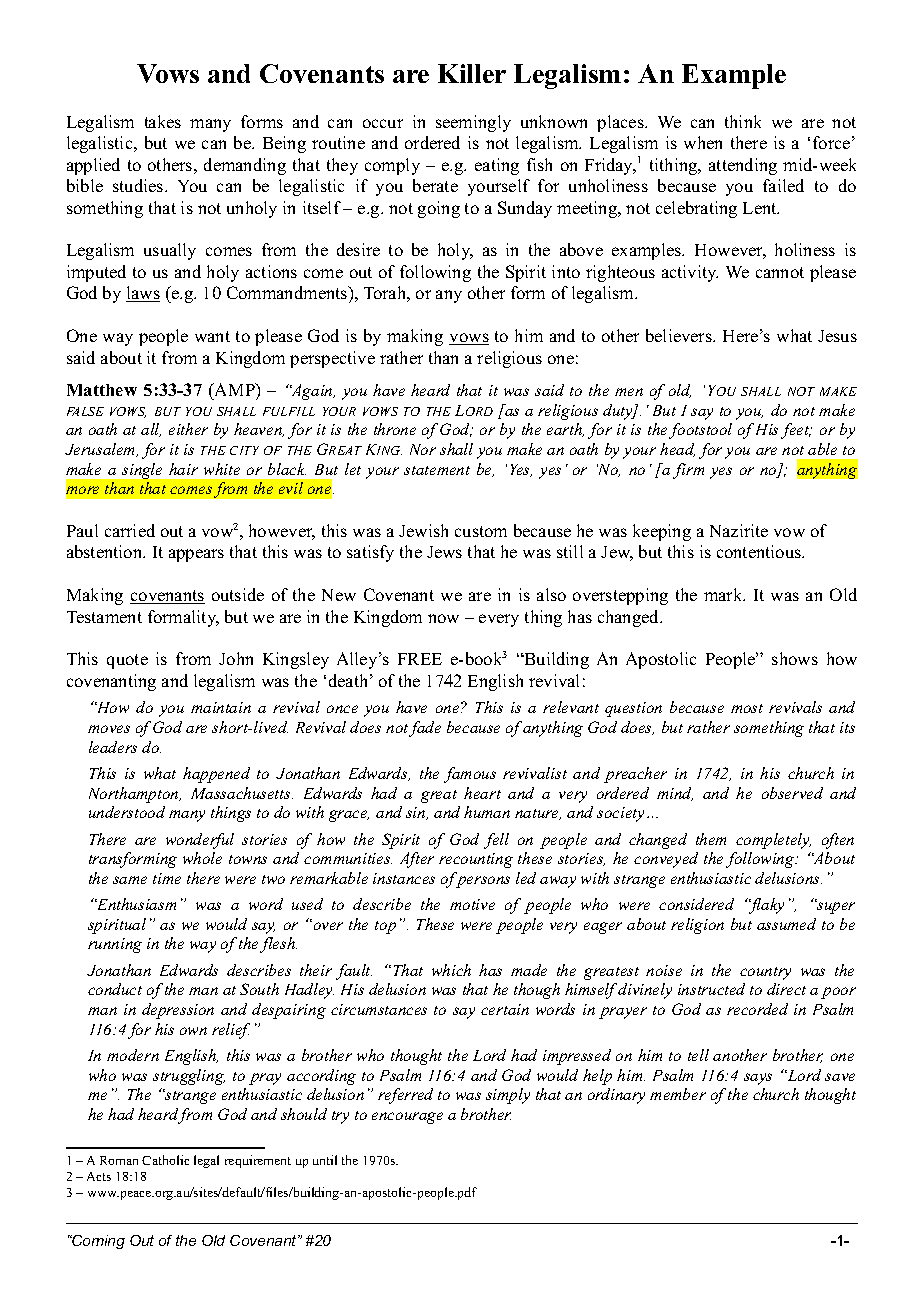 The image size is (924, 1308). I want to click on seemingly, so click(473, 123).
